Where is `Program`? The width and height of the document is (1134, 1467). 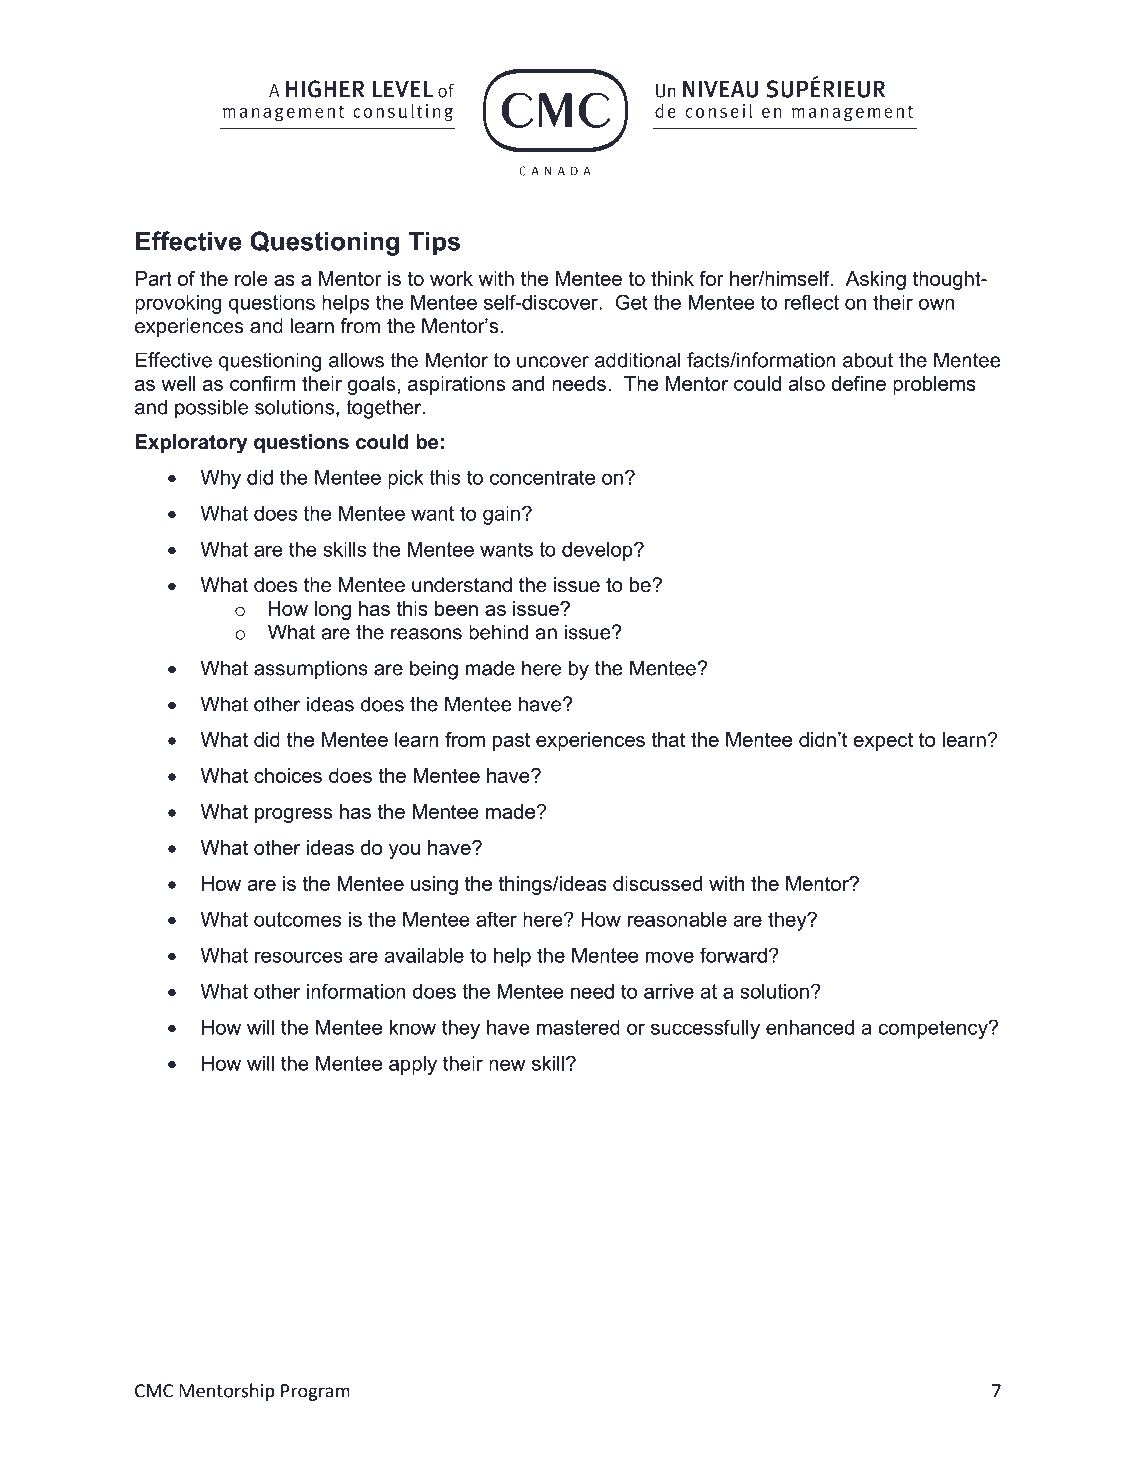 Program is located at coordinates (315, 1392).
